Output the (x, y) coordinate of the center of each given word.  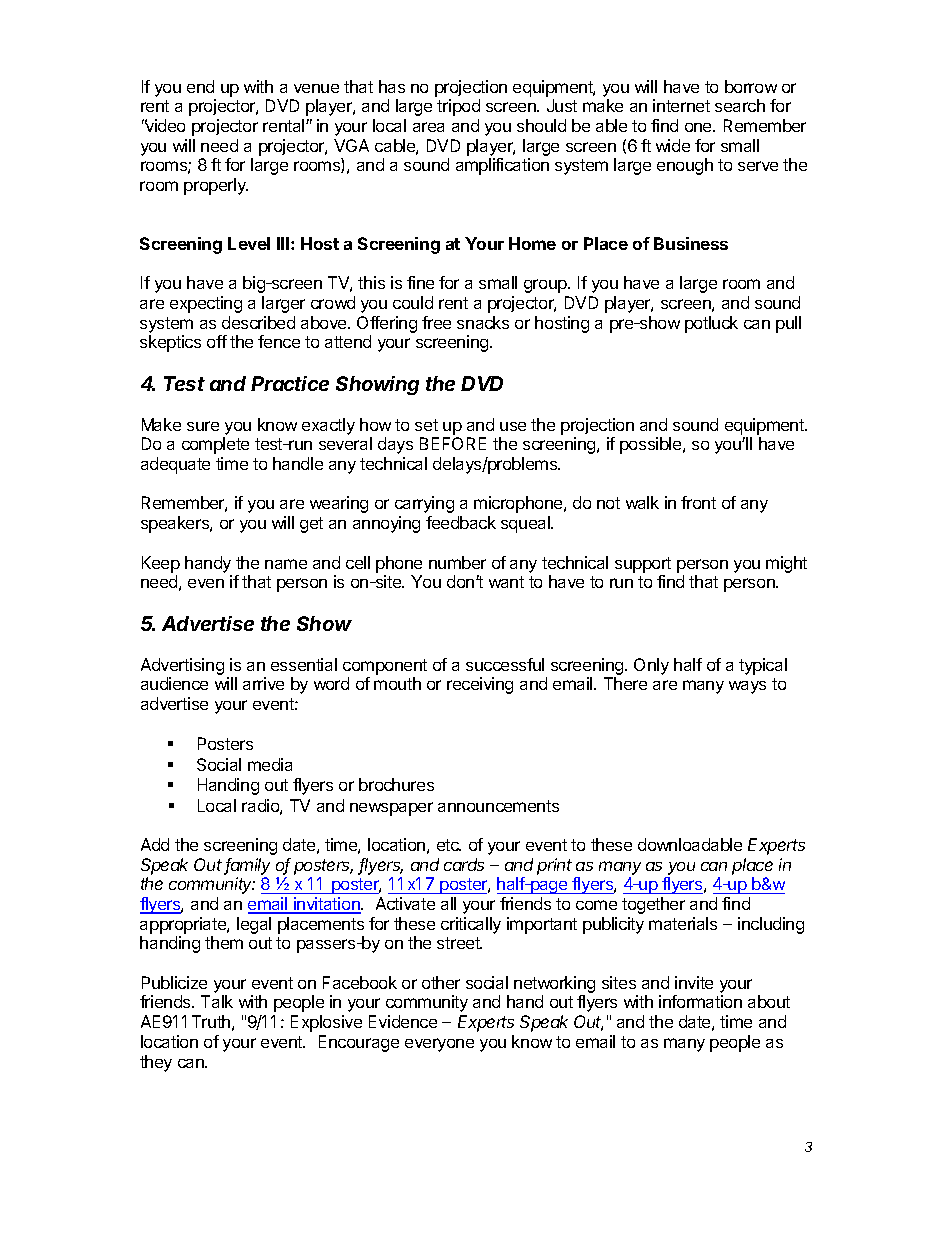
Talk (217, 1001)
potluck (711, 324)
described (258, 322)
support (643, 565)
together (653, 905)
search (740, 105)
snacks (483, 322)
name (286, 564)
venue (316, 88)
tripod (458, 107)
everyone (439, 1045)
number (457, 562)
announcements (498, 806)
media (270, 764)
